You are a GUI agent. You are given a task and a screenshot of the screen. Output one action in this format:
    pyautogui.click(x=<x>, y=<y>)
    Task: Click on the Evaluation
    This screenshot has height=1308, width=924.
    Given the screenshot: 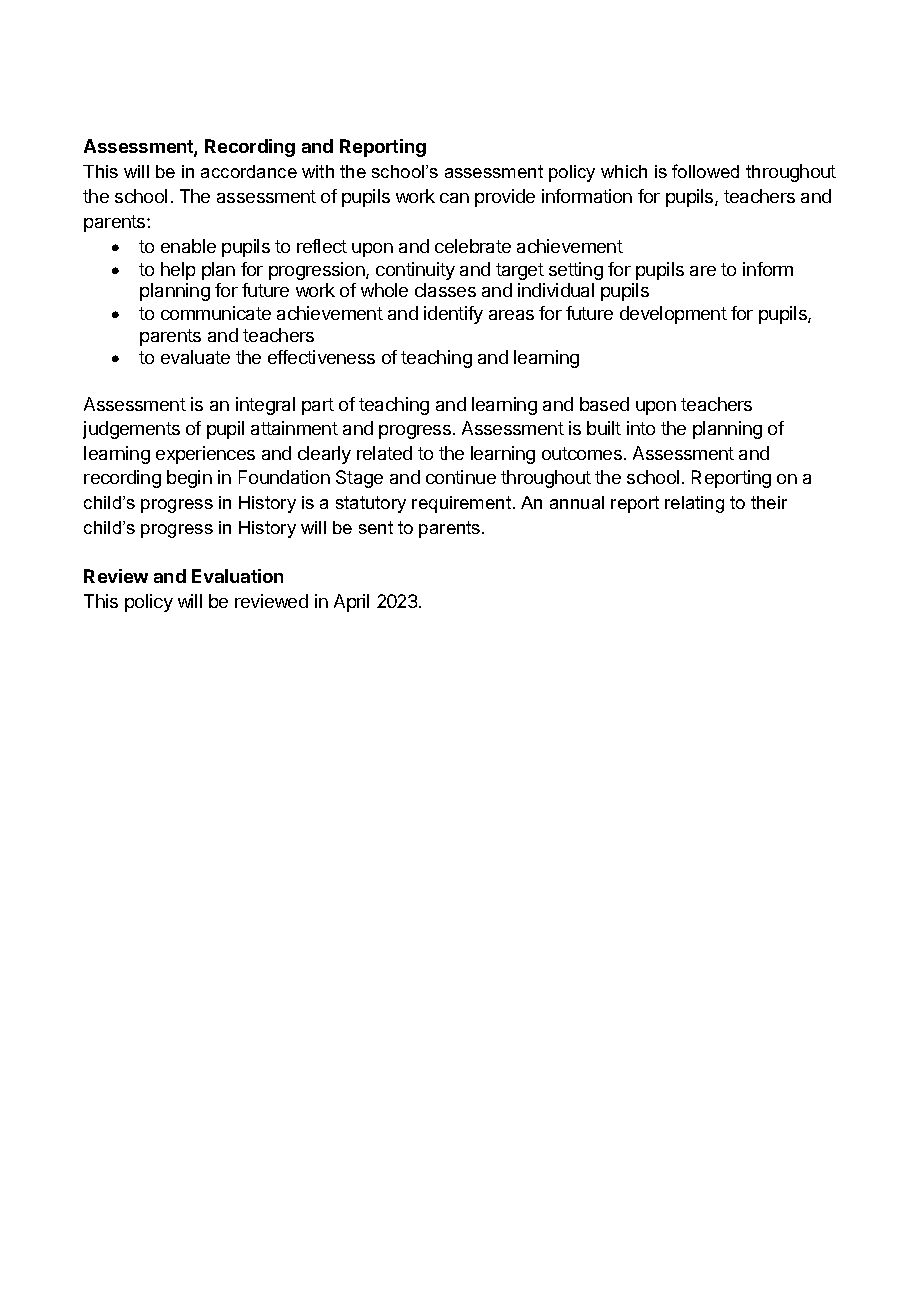 What is the action you would take?
    pyautogui.click(x=237, y=576)
